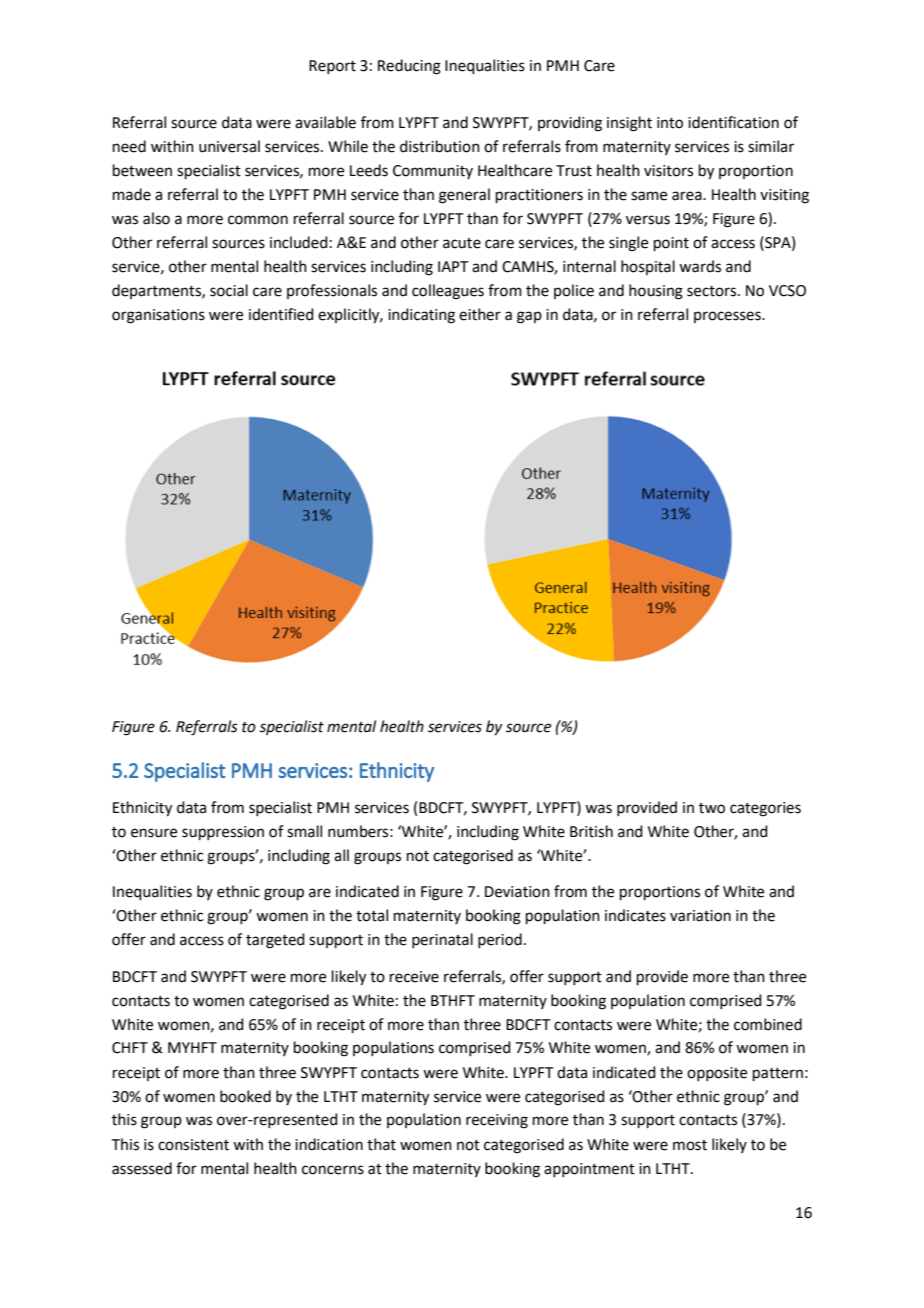  I want to click on suppression, so click(223, 833).
